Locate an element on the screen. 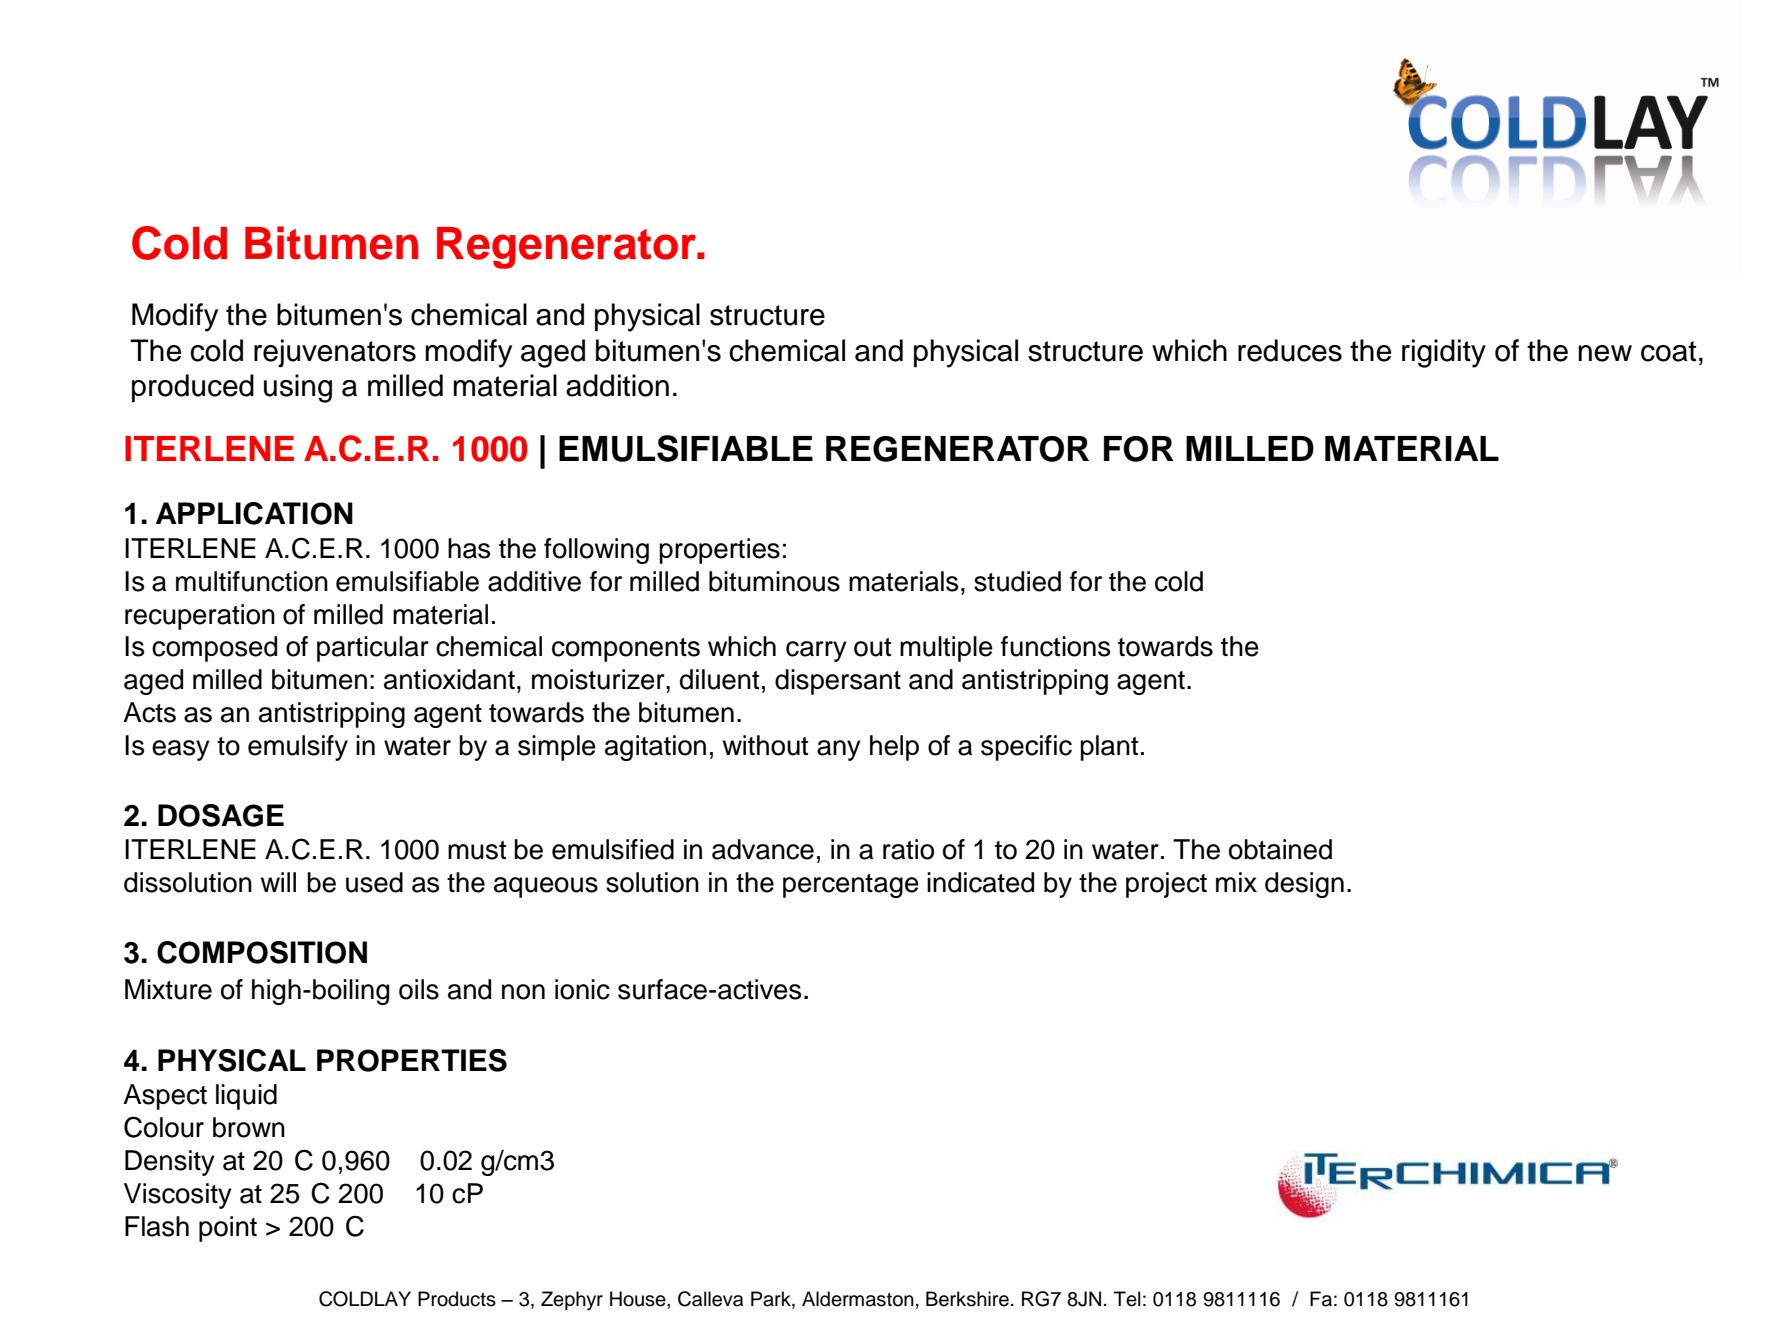 The width and height of the screenshot is (1791, 1343). addition is located at coordinates (617, 385).
